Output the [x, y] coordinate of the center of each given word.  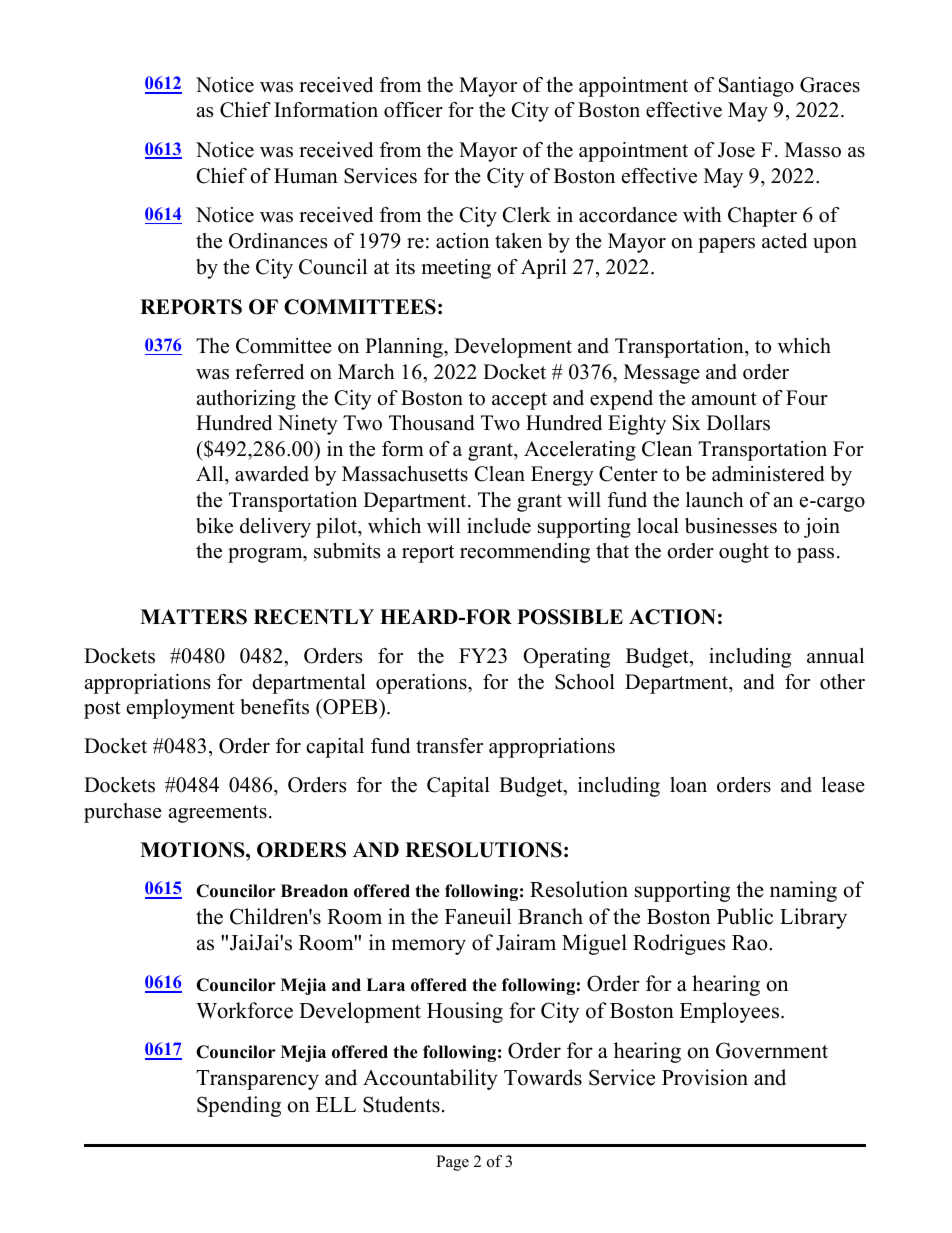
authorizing [246, 400]
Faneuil [478, 916]
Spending [239, 1106]
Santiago [756, 87]
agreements [218, 814]
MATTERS [193, 617]
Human [306, 176]
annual [835, 656]
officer [413, 110]
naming [803, 891]
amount [724, 399]
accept [519, 401]
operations [422, 684]
